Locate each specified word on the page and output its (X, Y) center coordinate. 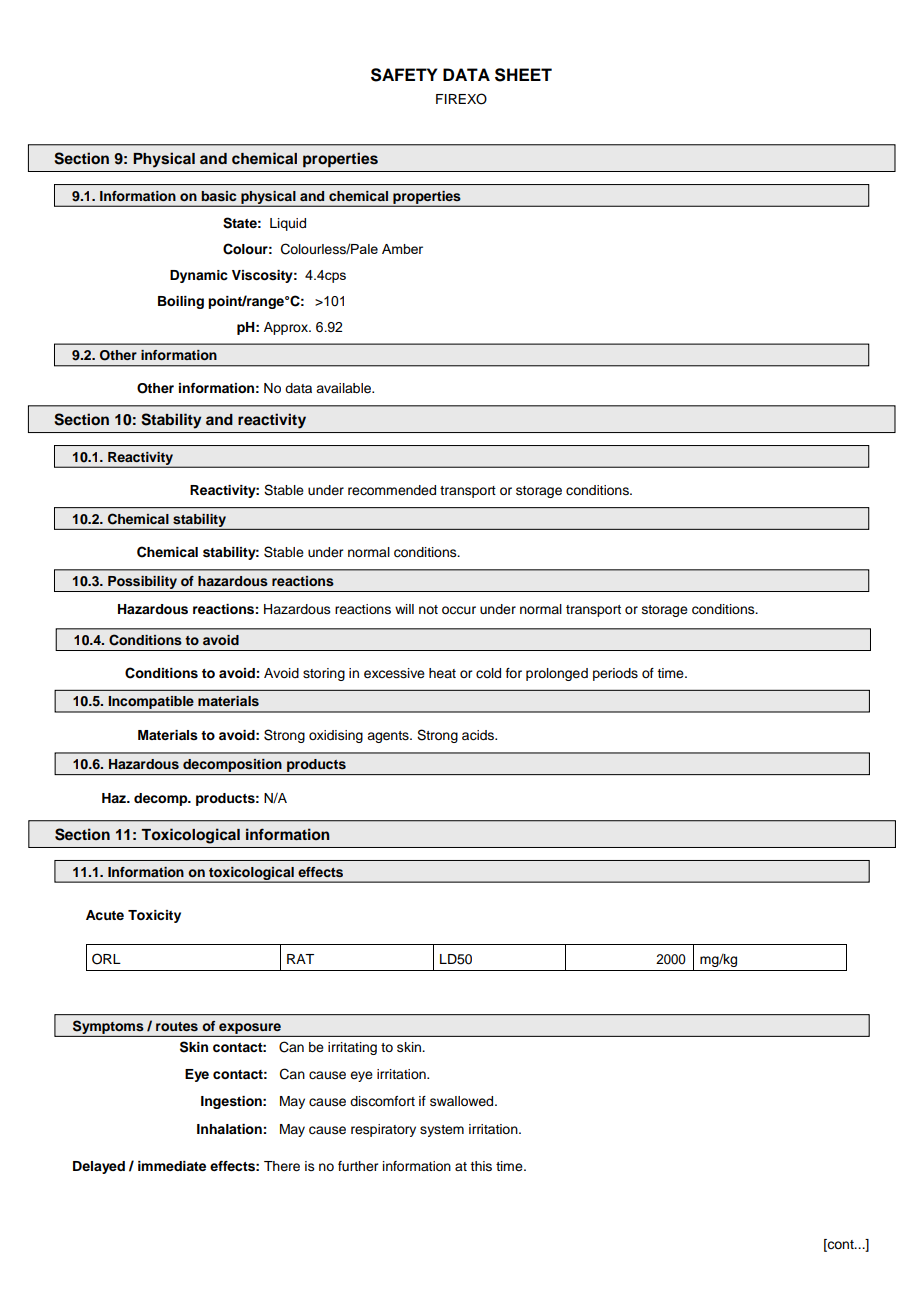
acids (479, 735)
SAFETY (404, 75)
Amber (402, 249)
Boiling (181, 302)
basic (218, 196)
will (404, 609)
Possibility (143, 584)
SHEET (523, 75)
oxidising (336, 736)
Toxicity (154, 916)
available (344, 388)
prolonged (557, 674)
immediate (172, 1166)
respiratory (383, 1130)
